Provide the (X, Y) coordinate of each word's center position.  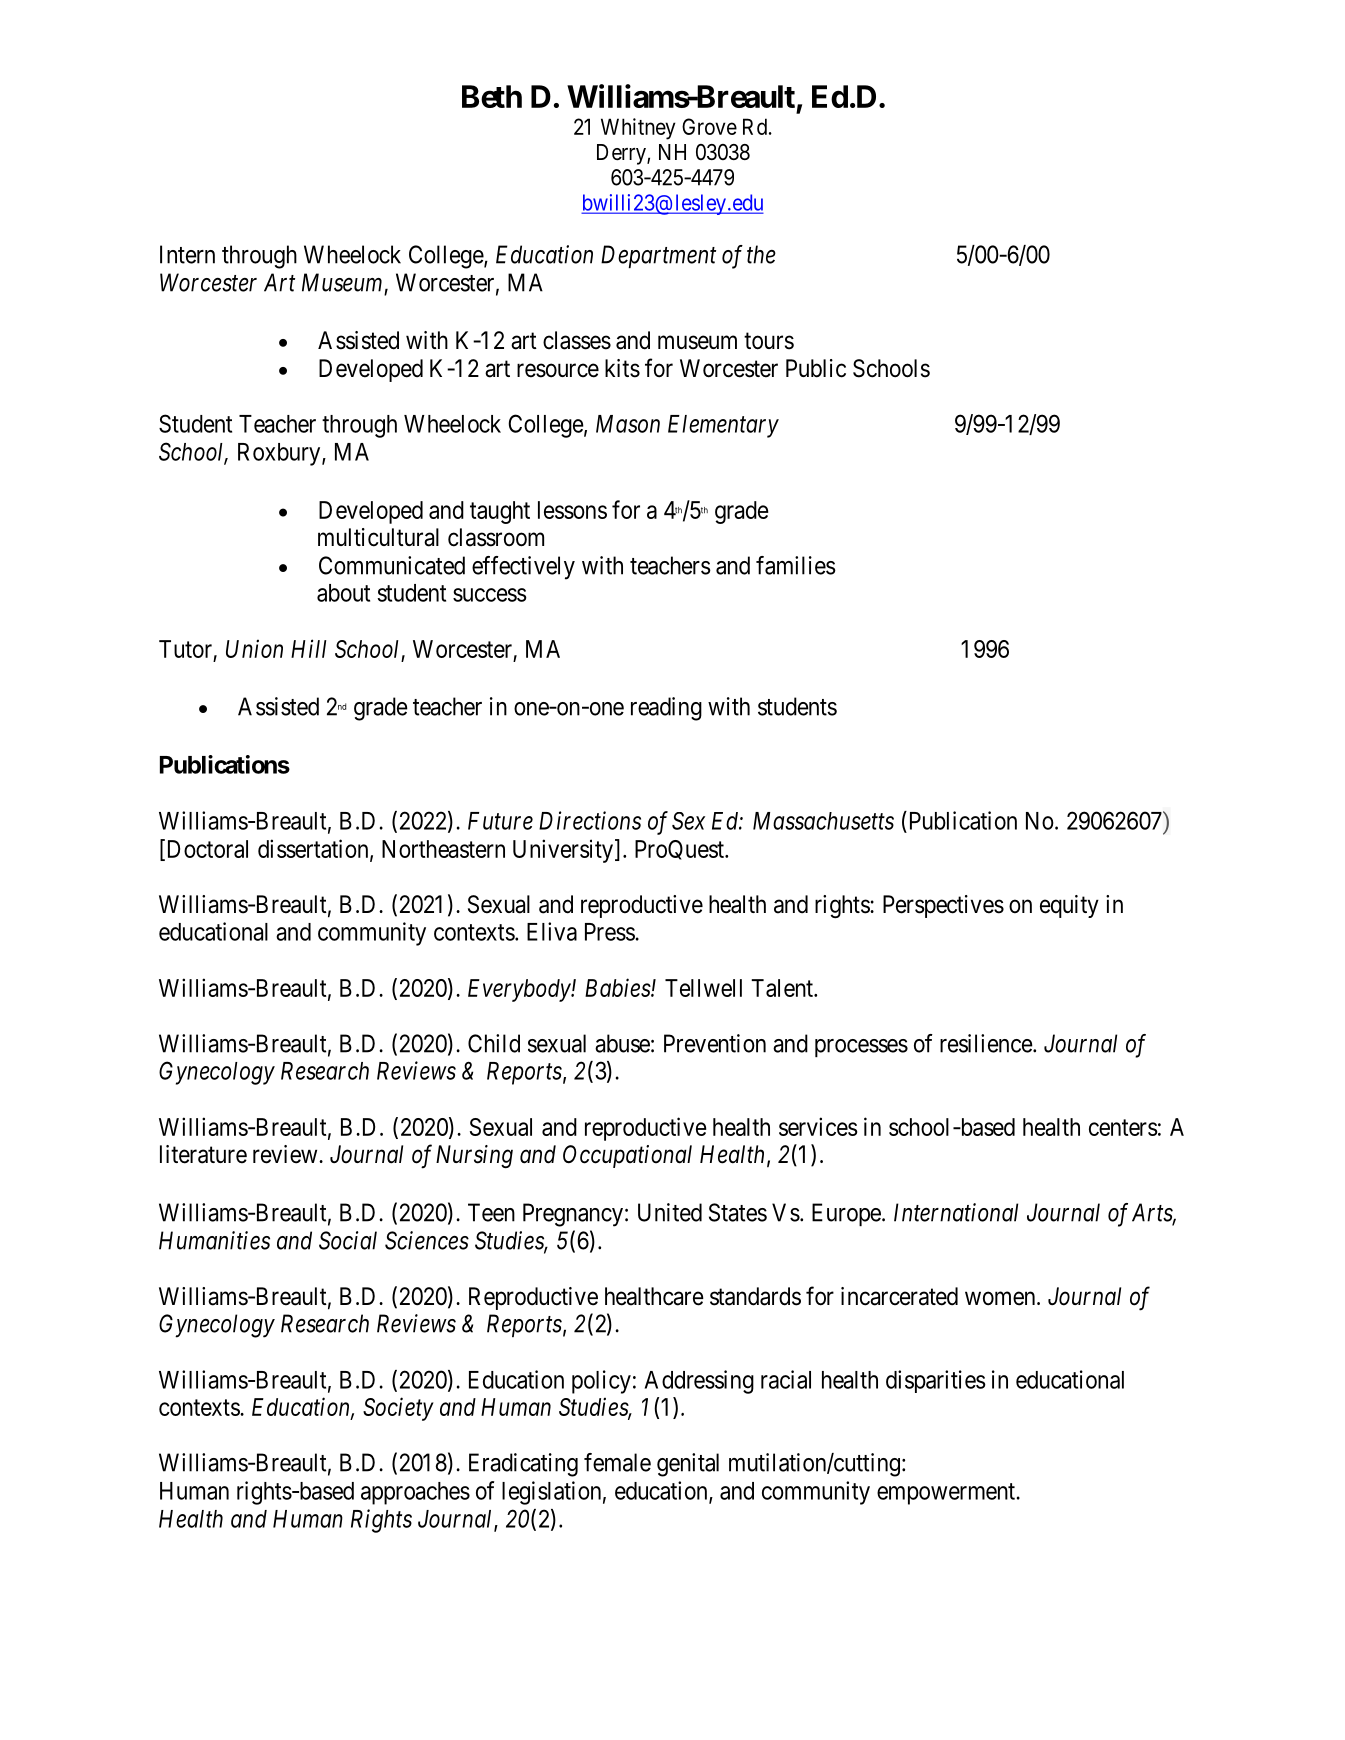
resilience (987, 1043)
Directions (590, 820)
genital (688, 1465)
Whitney (638, 129)
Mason (628, 424)
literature (203, 1154)
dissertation (314, 849)
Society (398, 1409)
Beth (492, 96)
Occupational (627, 1156)
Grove (709, 126)
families (796, 565)
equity (1069, 906)
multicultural (378, 537)
